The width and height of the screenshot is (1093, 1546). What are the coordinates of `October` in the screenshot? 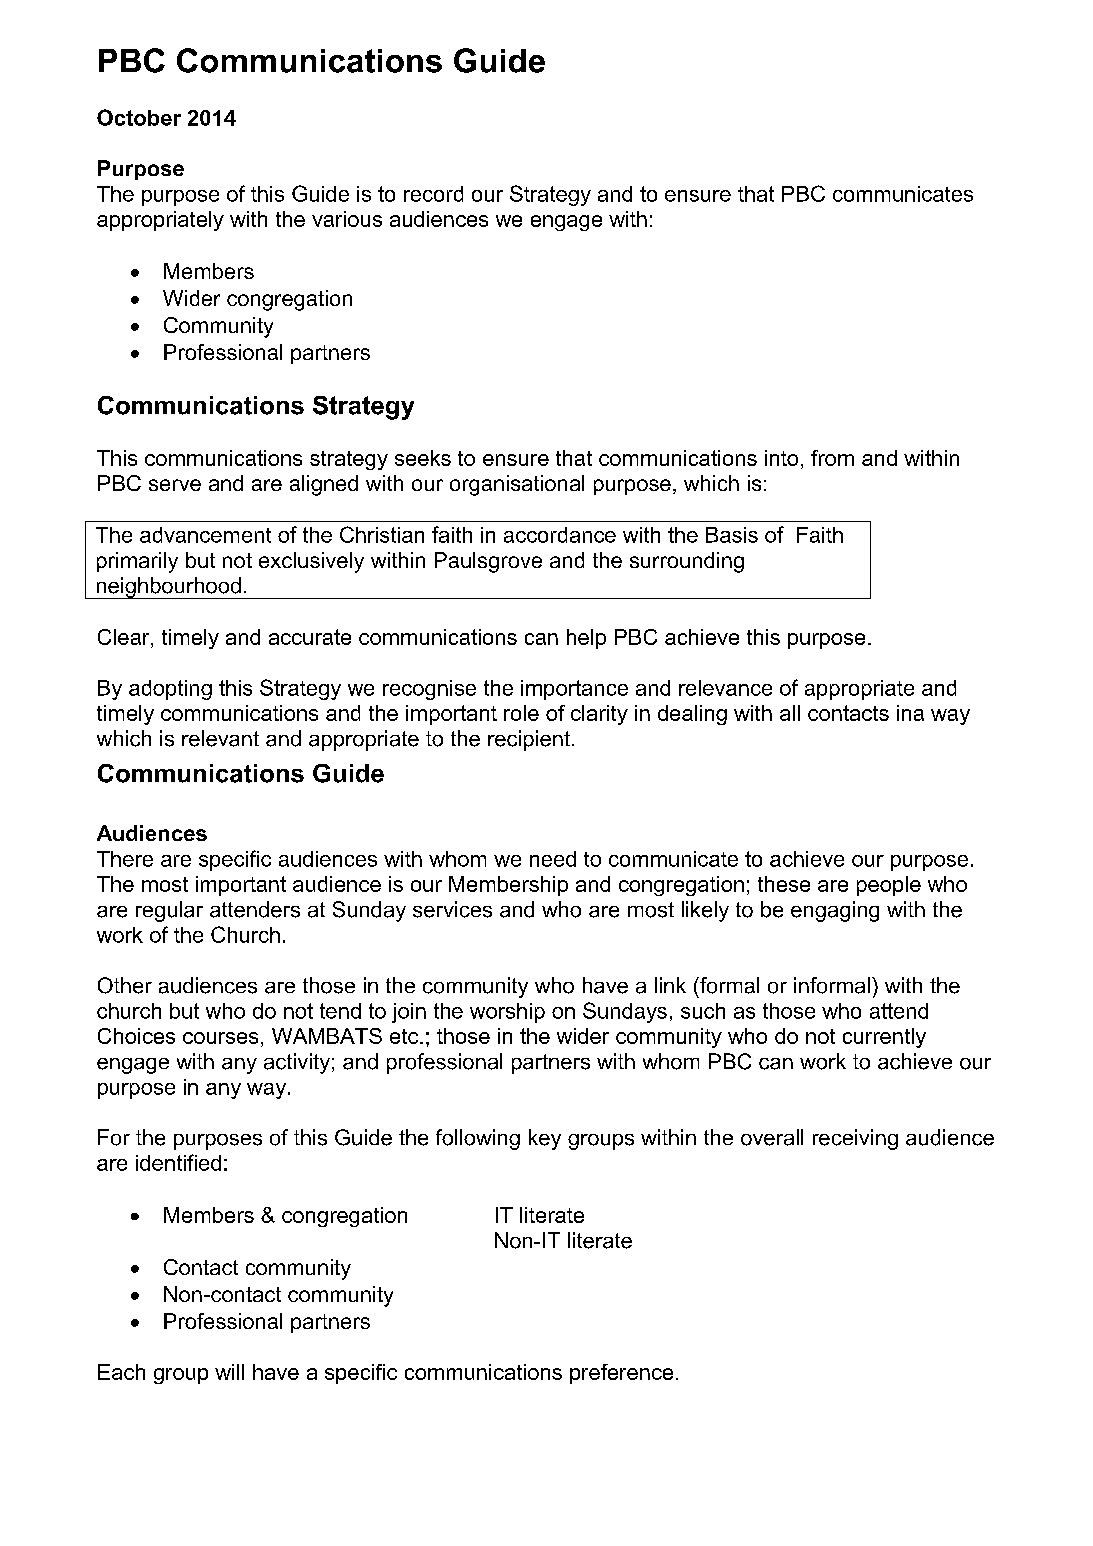 It's located at (139, 117).
